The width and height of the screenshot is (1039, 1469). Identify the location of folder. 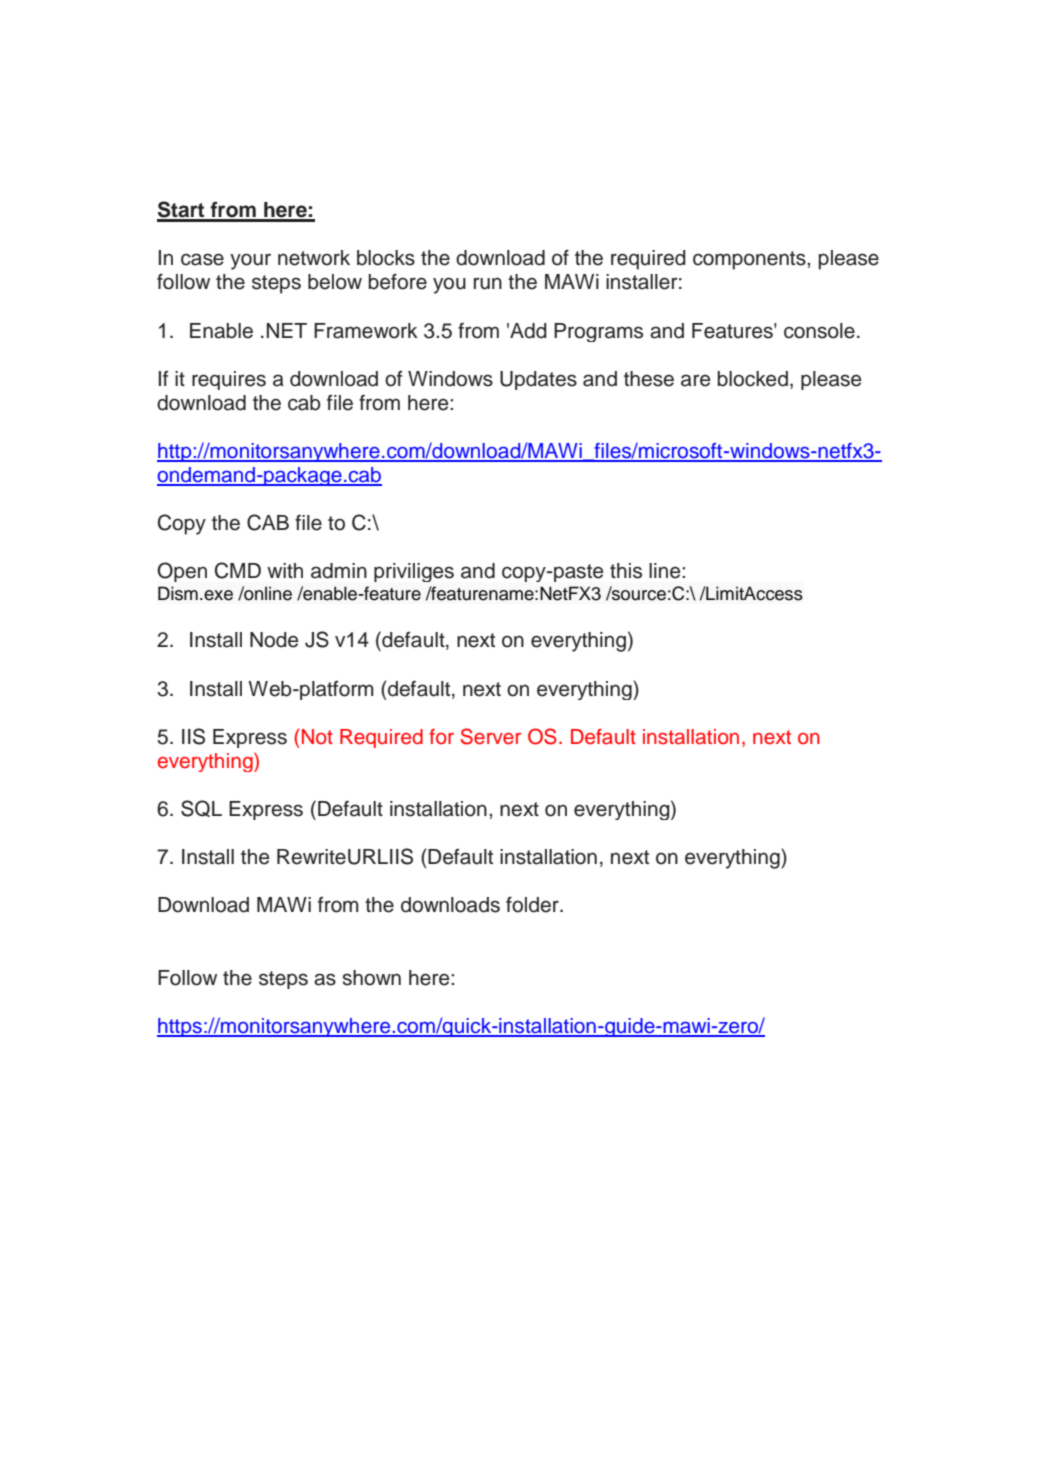
(533, 904).
